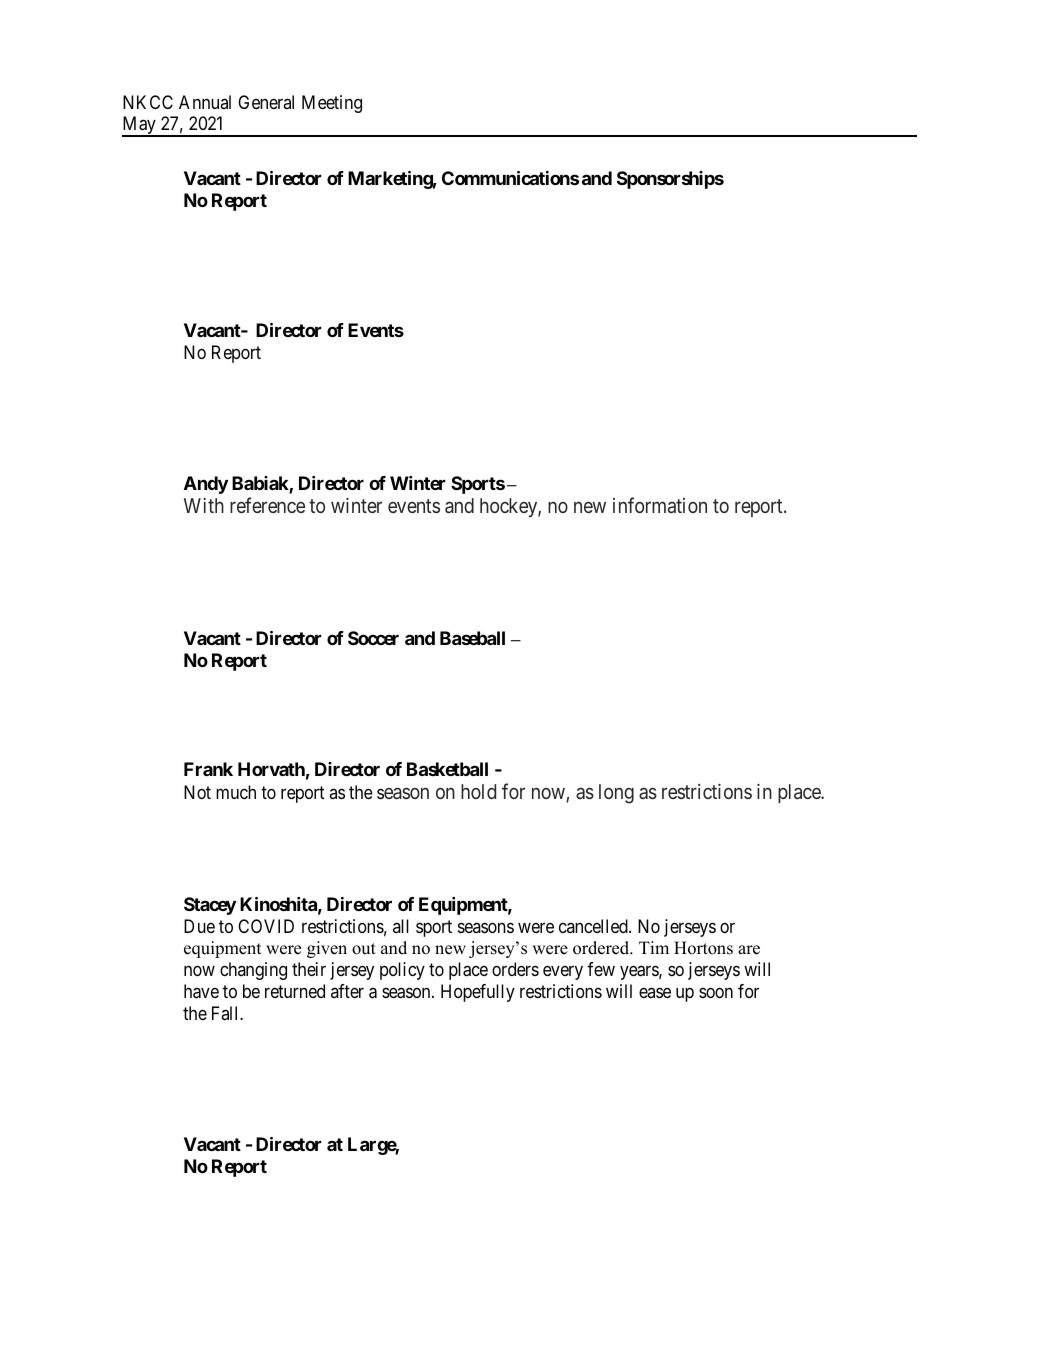 The width and height of the screenshot is (1039, 1345). Describe the element at coordinates (204, 505) in the screenshot. I see `With` at that location.
